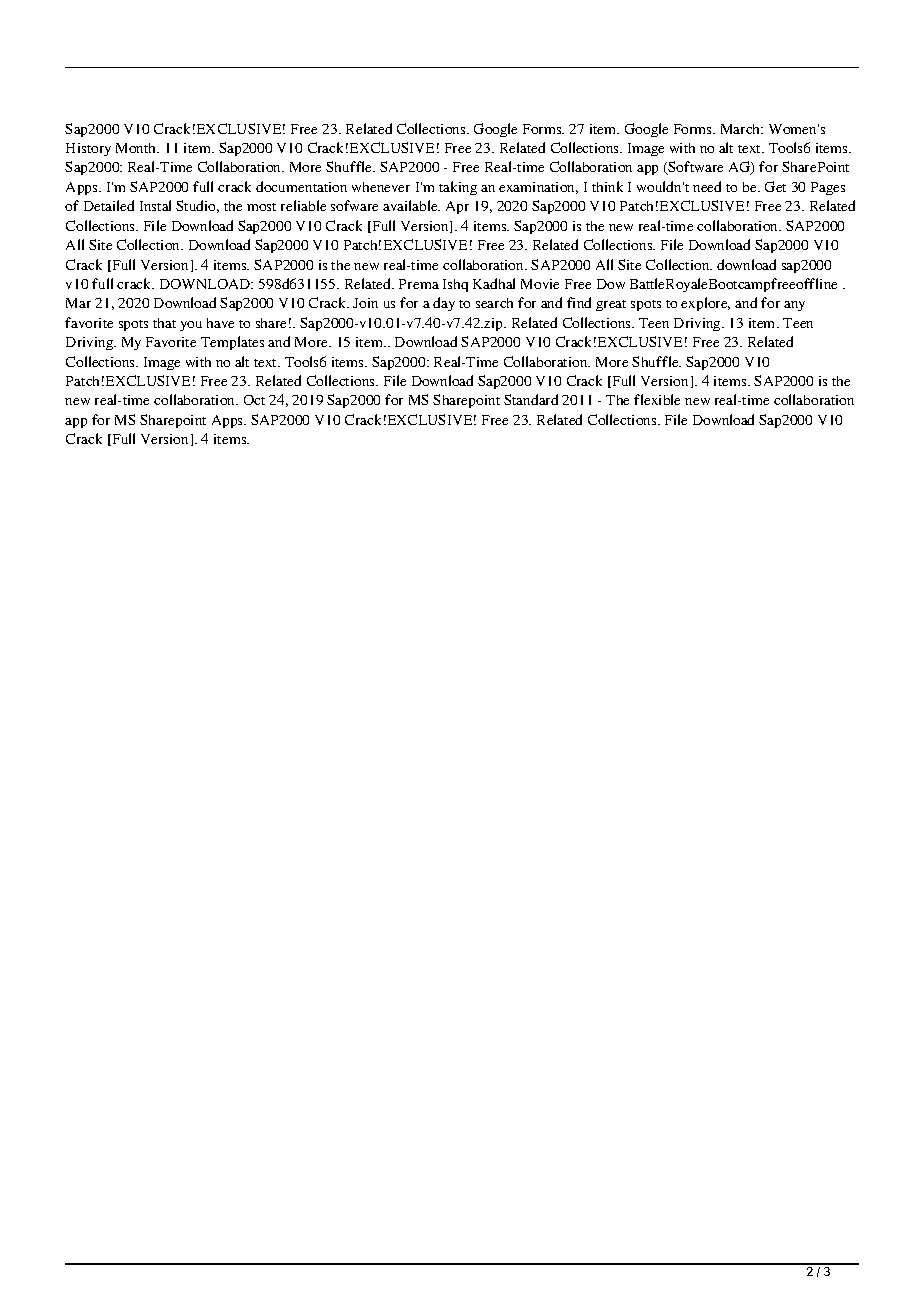  What do you see at coordinates (457, 207) in the page?
I see `Apr` at bounding box center [457, 207].
